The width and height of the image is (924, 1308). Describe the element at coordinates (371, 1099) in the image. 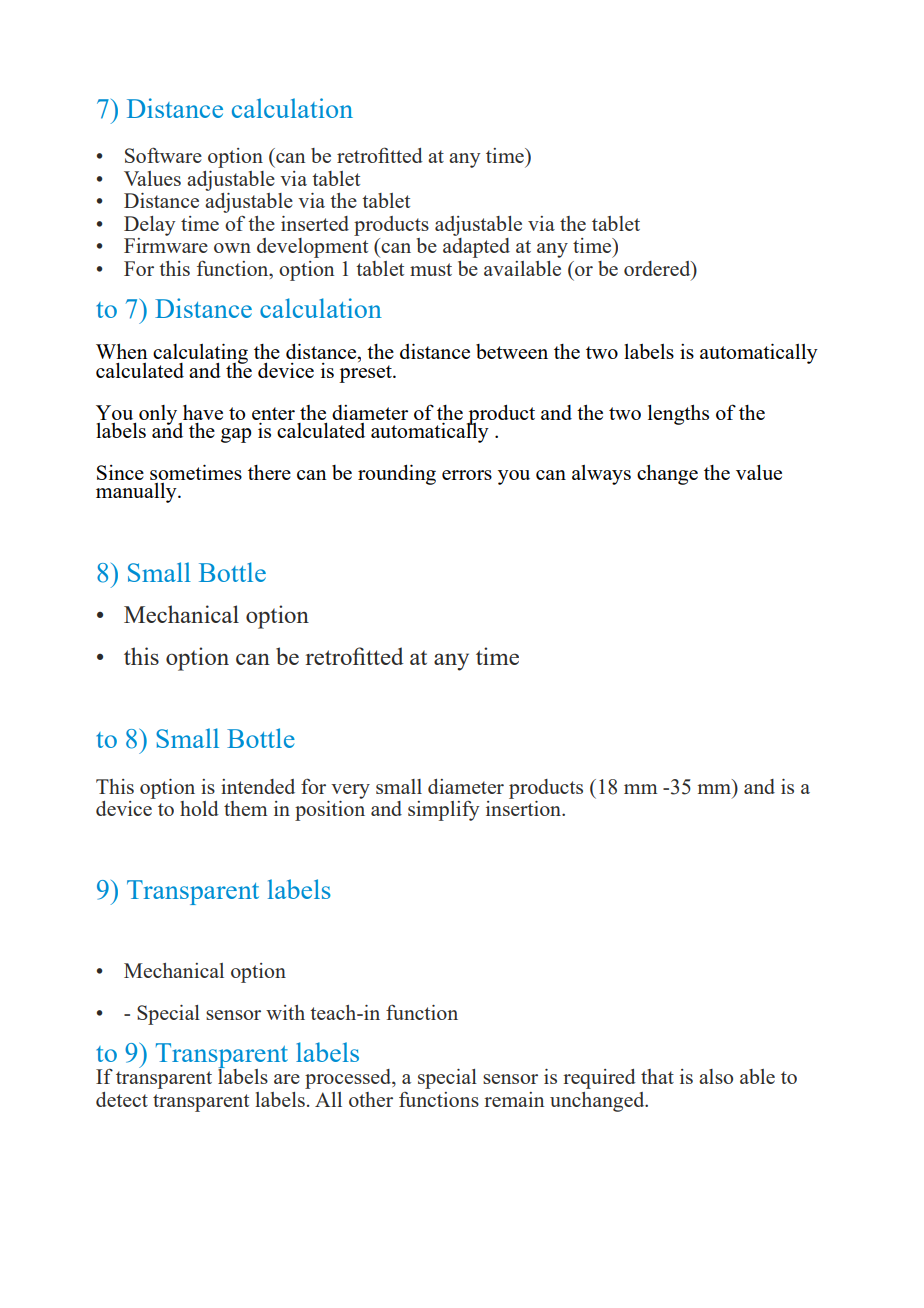

I see `other` at that location.
